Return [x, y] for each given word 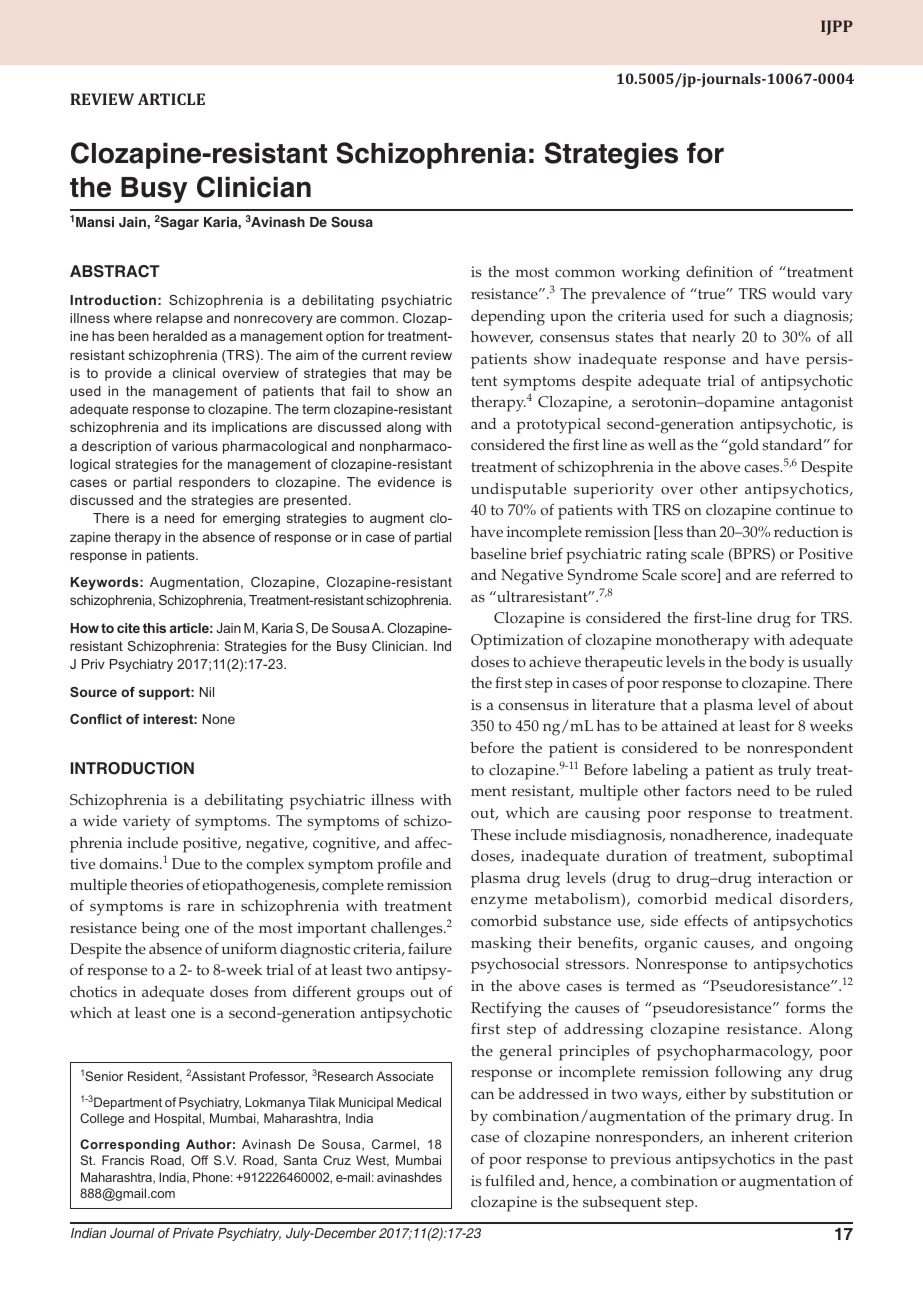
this [154, 628]
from [270, 991]
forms [805, 1007]
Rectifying [506, 1010]
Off [199, 1160]
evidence [406, 482]
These [491, 835]
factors [708, 790]
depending [508, 318]
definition [719, 271]
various [195, 446]
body [767, 664]
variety [147, 823]
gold [743, 447]
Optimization [517, 642]
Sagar [179, 223]
